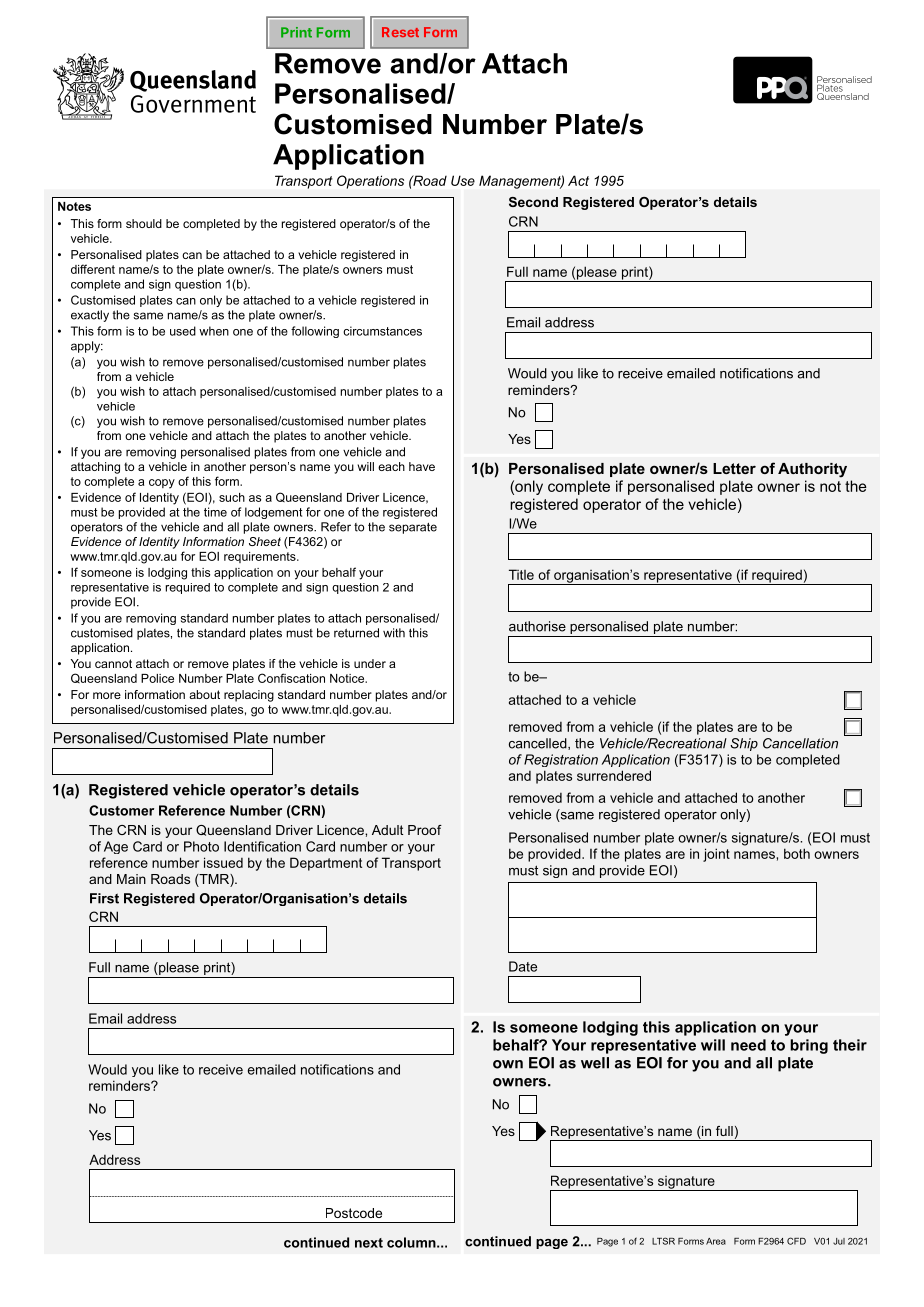 Image resolution: width=924 pixels, height=1307 pixels. Describe the element at coordinates (796, 1241) in the image. I see `CFD` at that location.
